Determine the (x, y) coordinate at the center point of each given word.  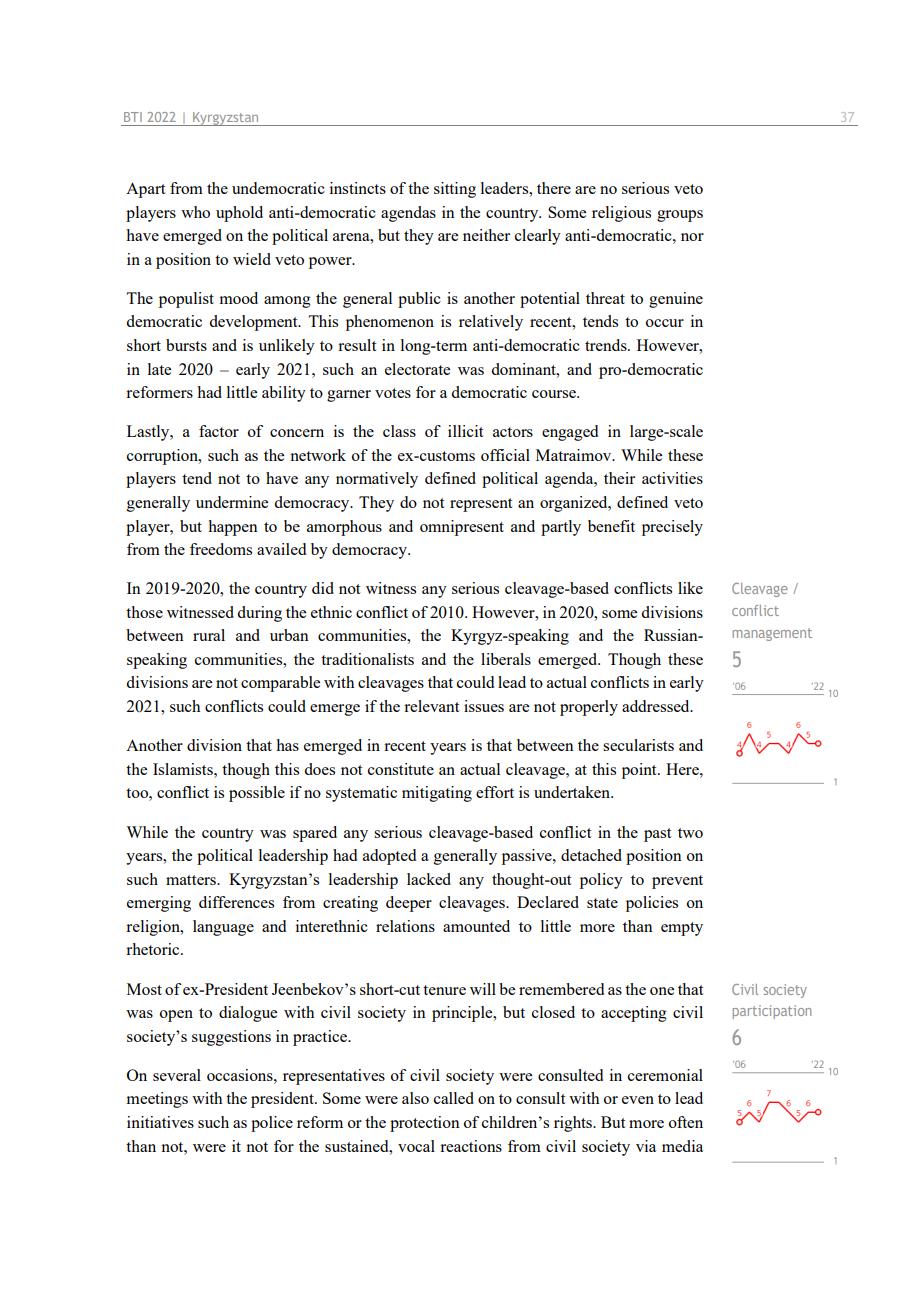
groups (680, 216)
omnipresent (462, 528)
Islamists (184, 769)
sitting (455, 190)
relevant (431, 706)
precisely (672, 528)
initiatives (160, 1122)
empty (682, 929)
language (223, 928)
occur (665, 323)
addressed (657, 706)
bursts (186, 345)
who (195, 212)
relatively (491, 323)
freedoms (221, 549)
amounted (476, 926)
